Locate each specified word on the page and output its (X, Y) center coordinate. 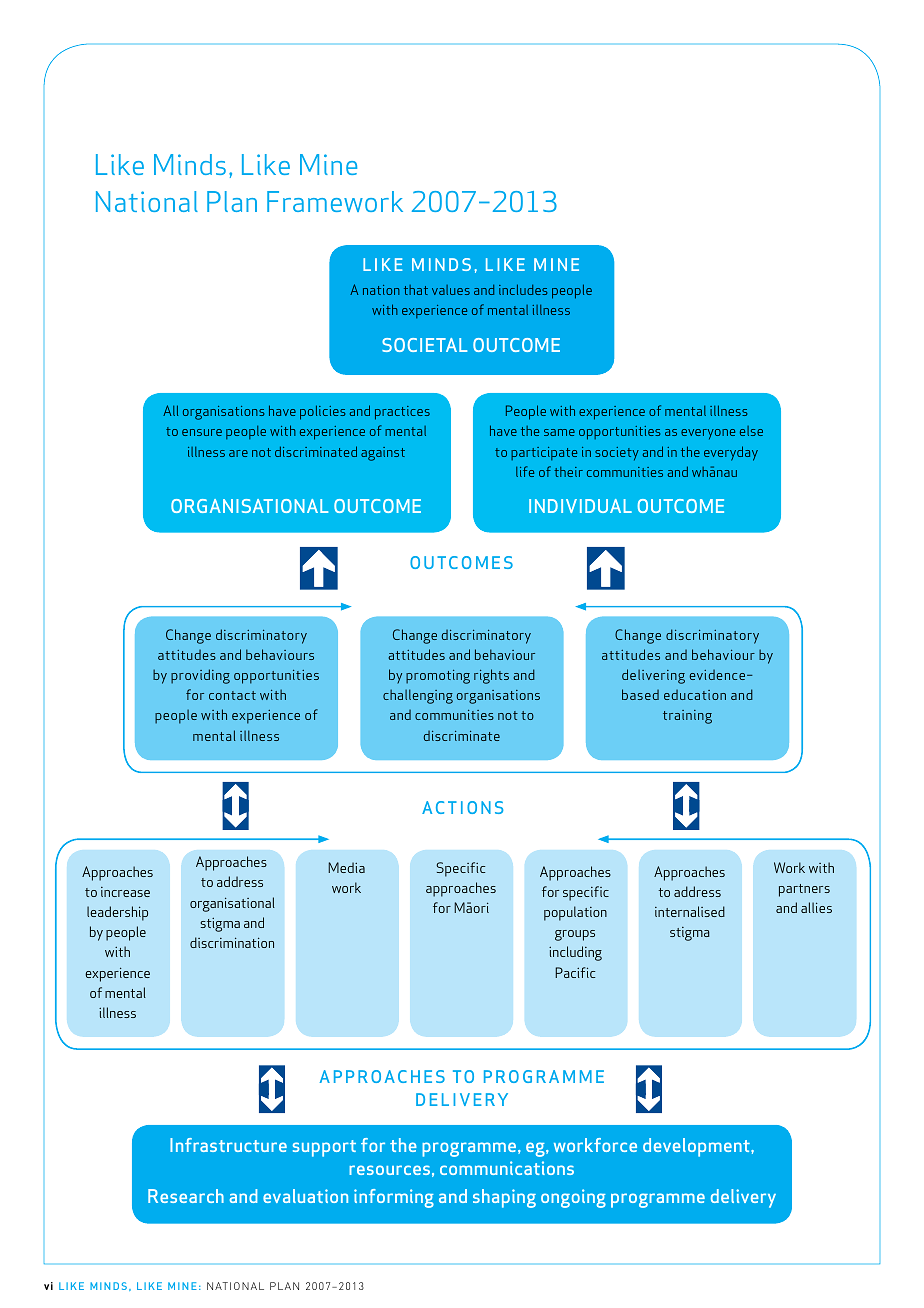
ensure (202, 432)
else (751, 431)
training (687, 717)
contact (232, 695)
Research (186, 1196)
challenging (418, 696)
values (451, 290)
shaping (504, 1198)
